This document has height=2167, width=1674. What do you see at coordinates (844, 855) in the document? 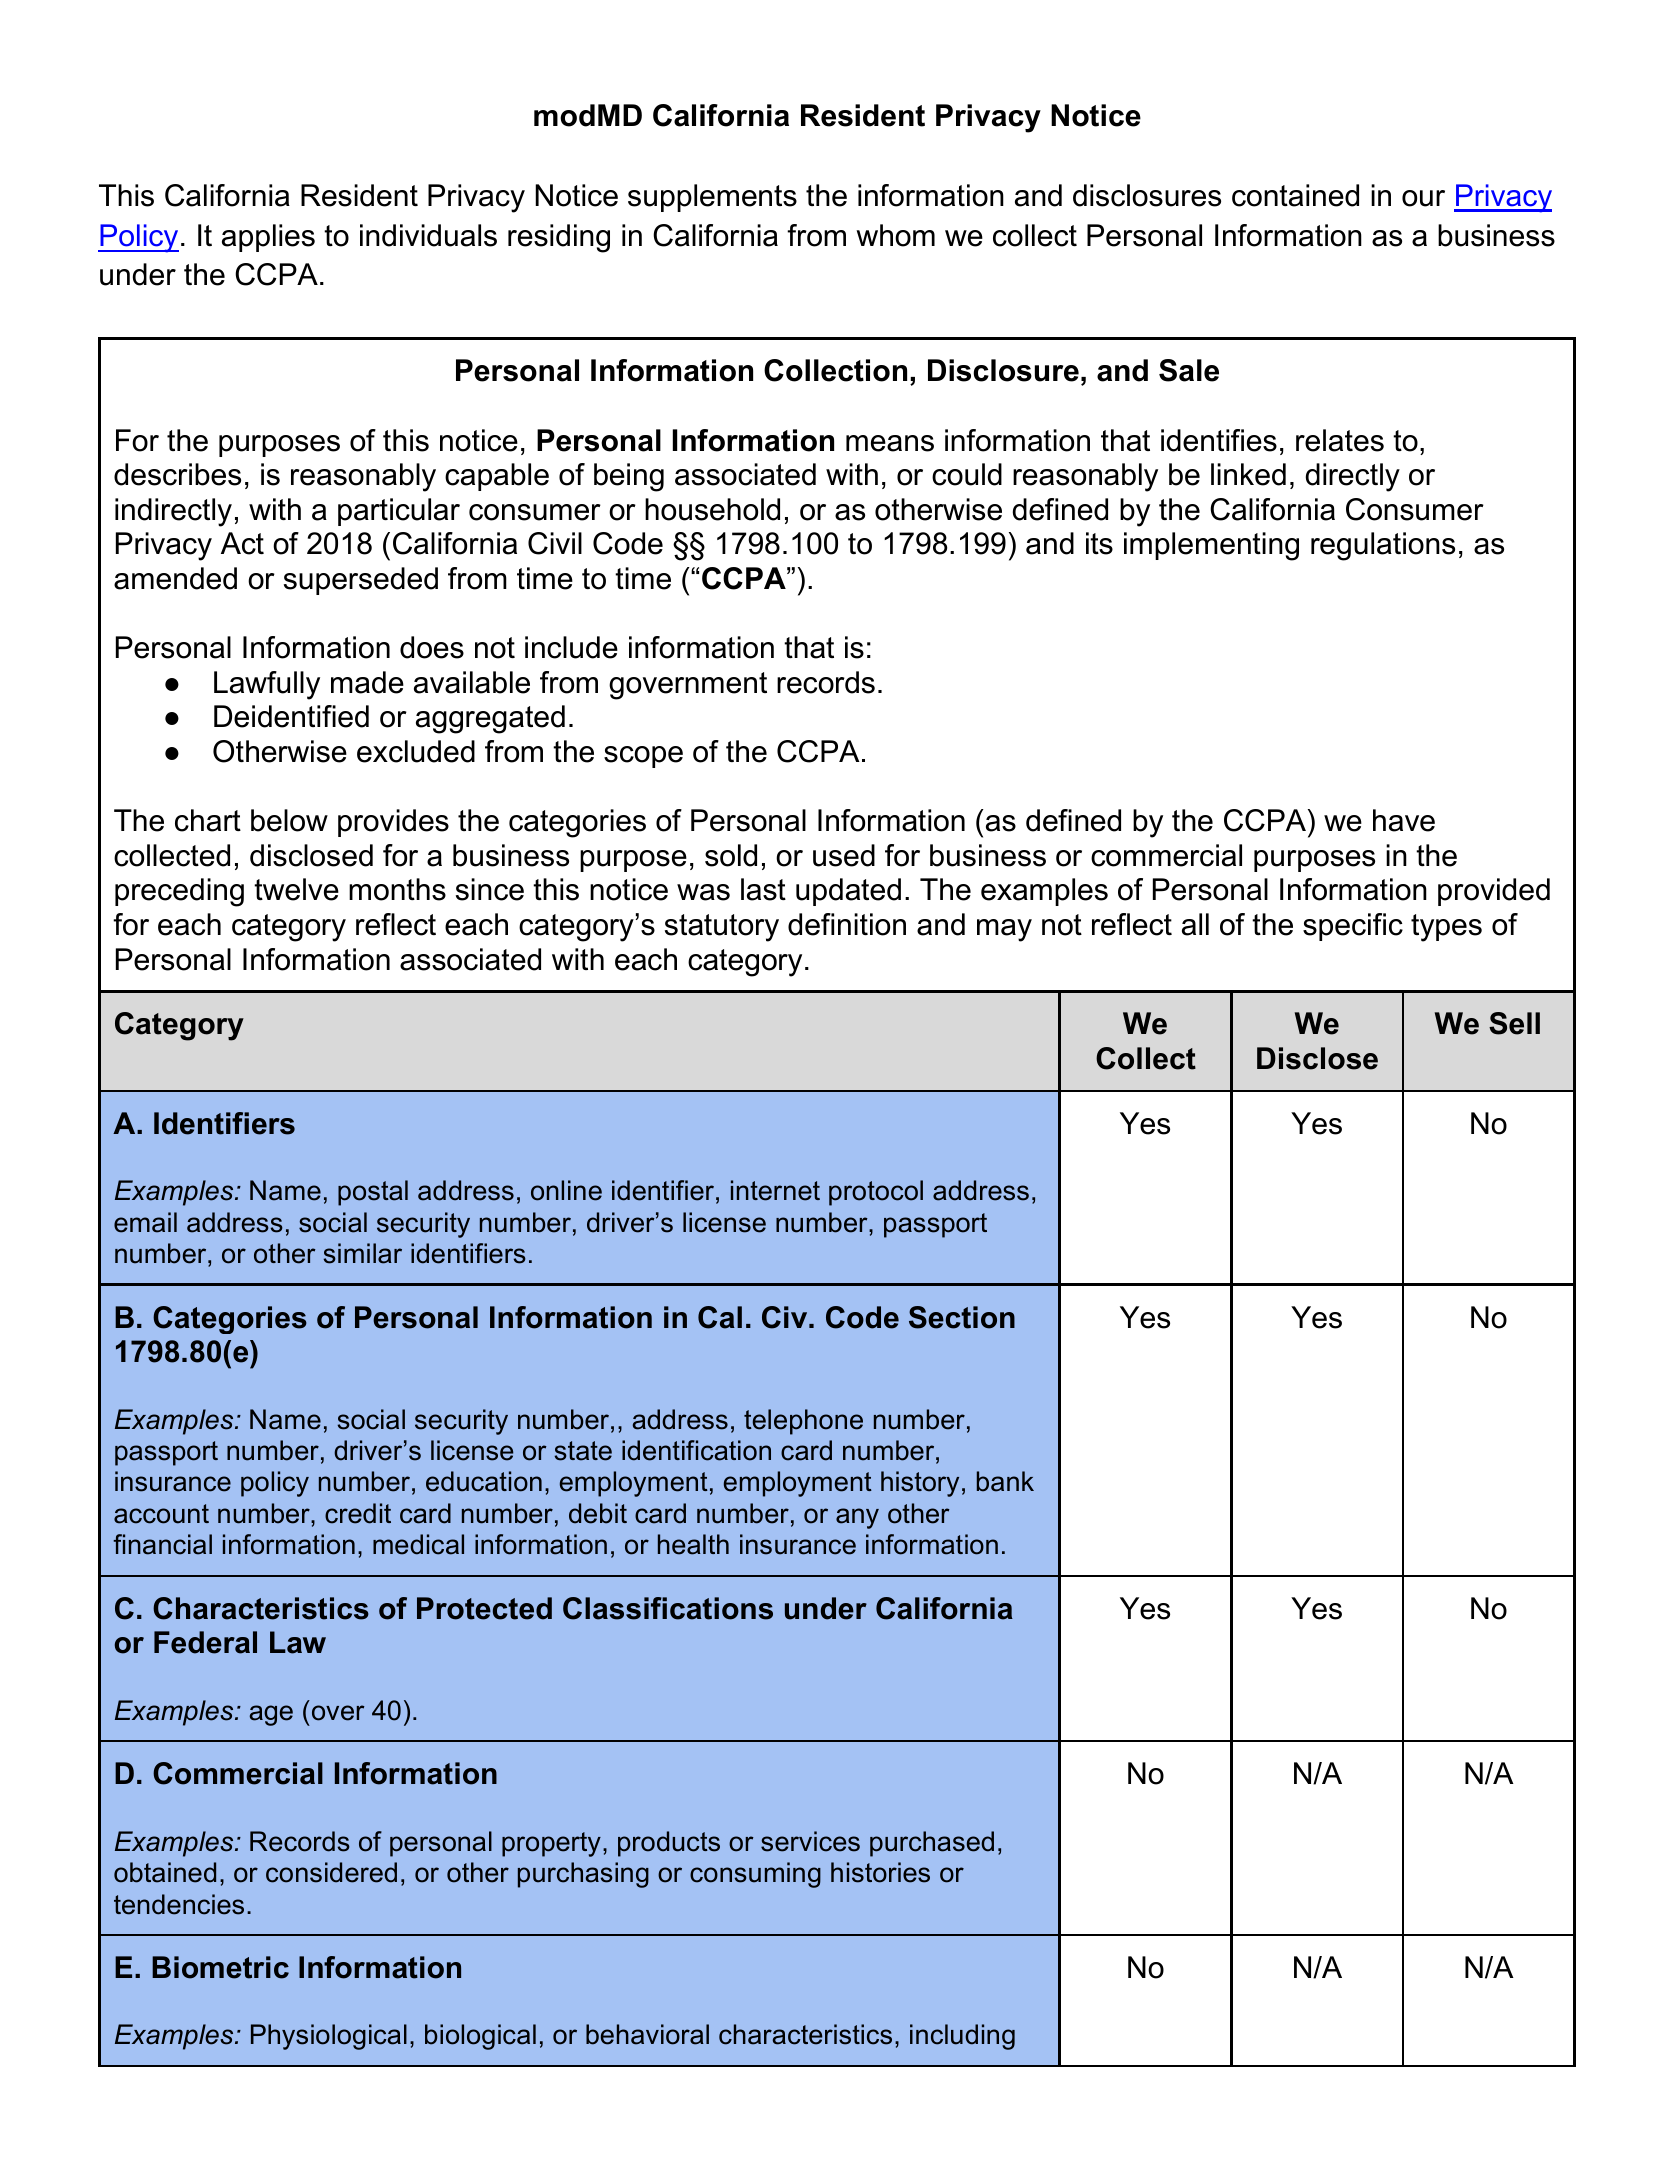
I see `used` at bounding box center [844, 855].
